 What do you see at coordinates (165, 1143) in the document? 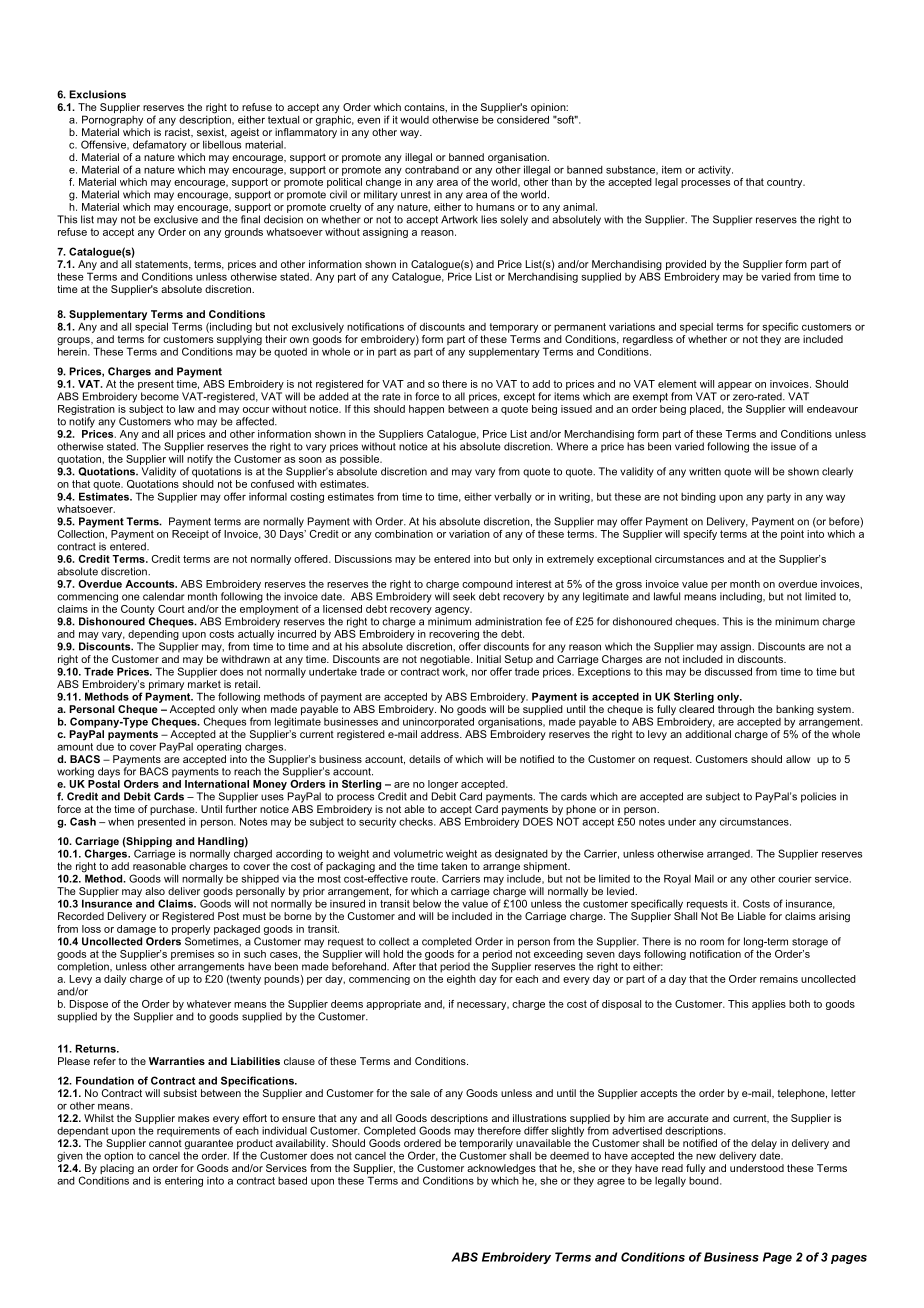
I see `cannot` at bounding box center [165, 1143].
